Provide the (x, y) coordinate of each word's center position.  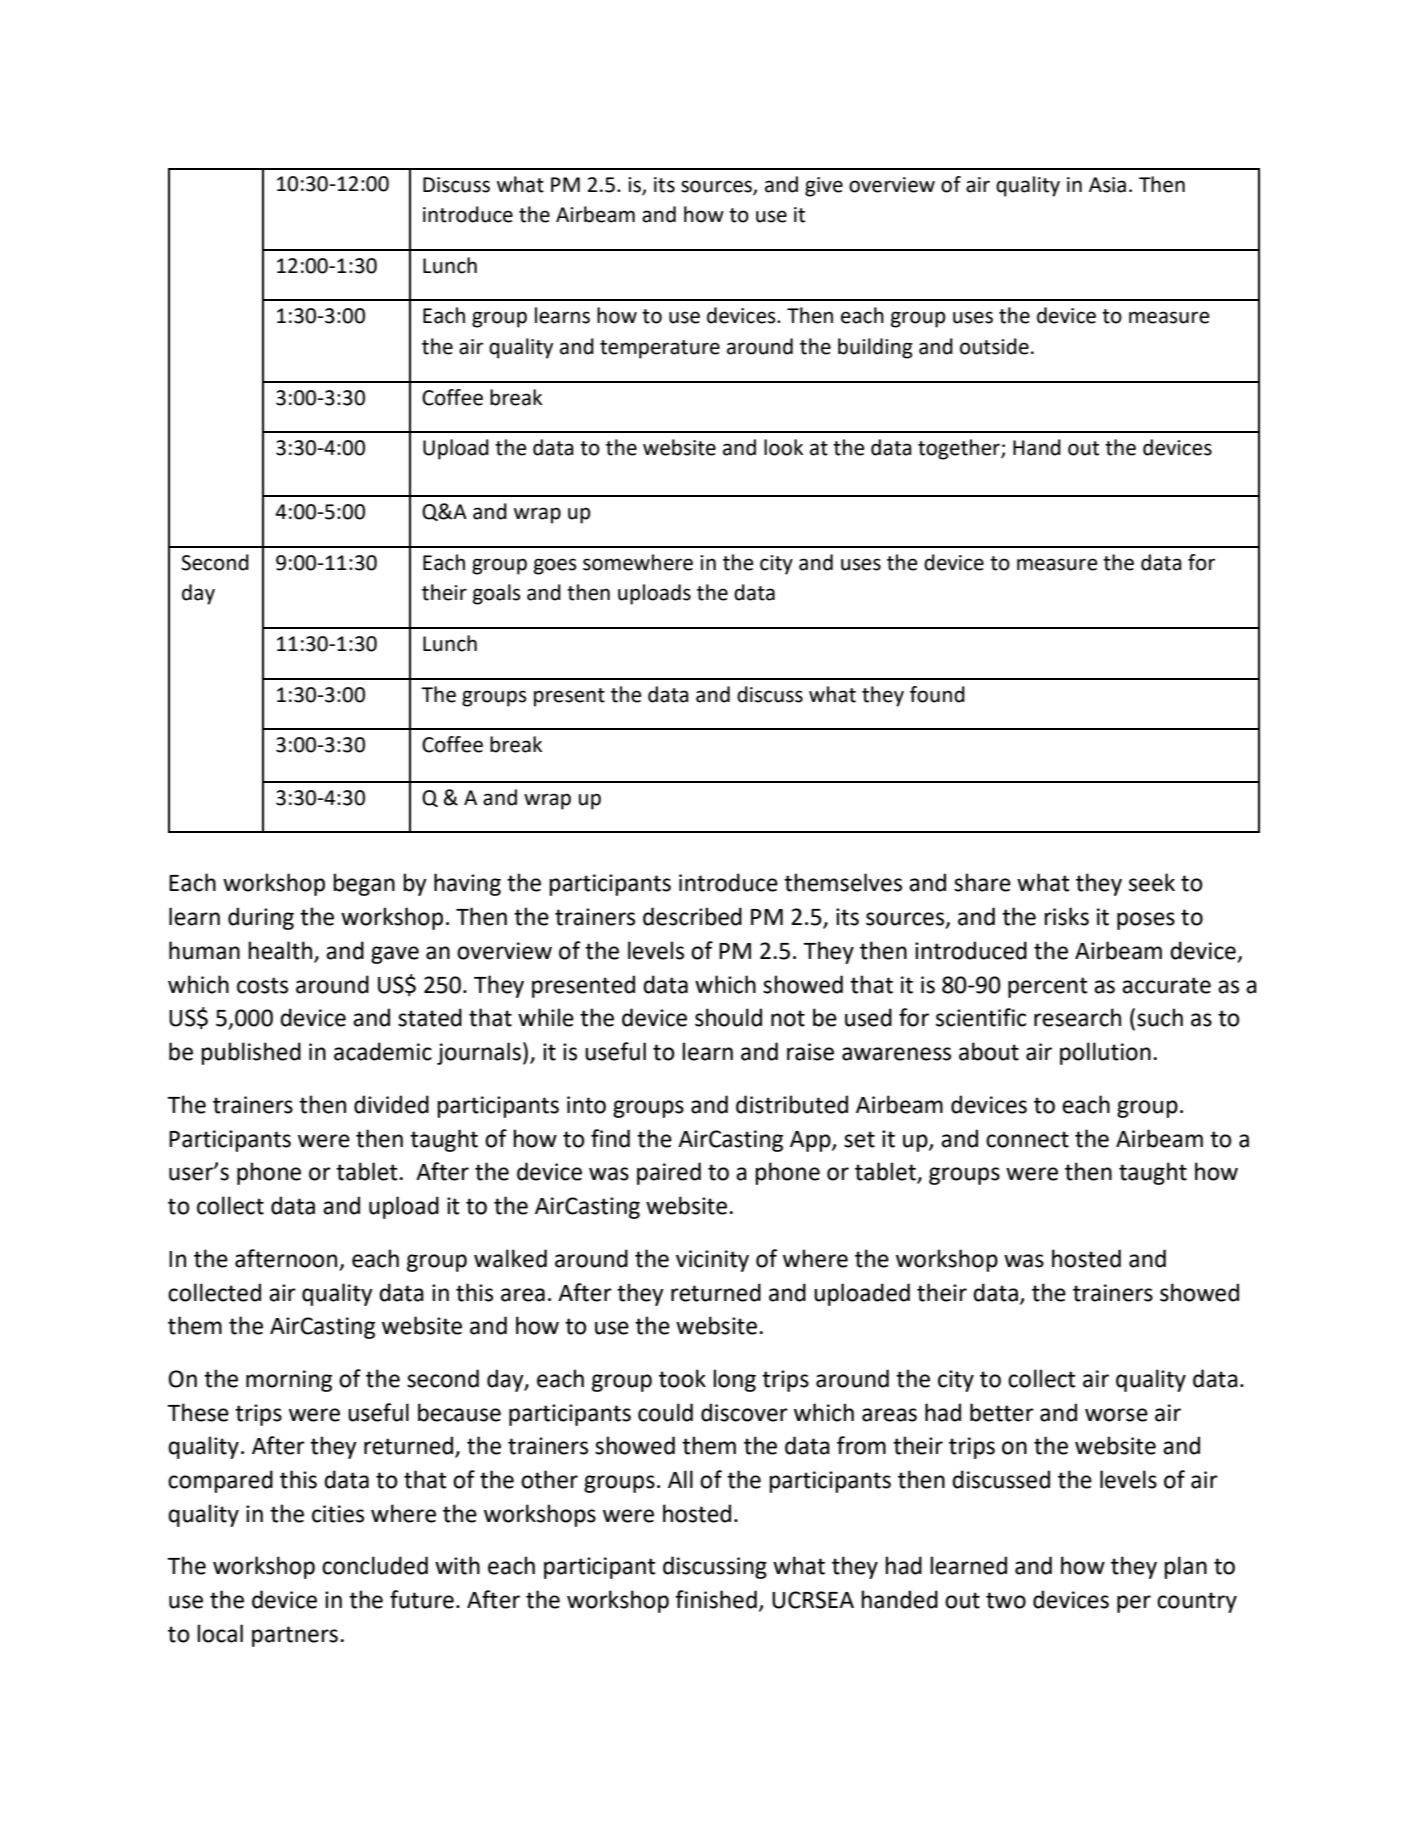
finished (716, 1599)
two (1006, 1600)
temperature (660, 349)
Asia (1107, 185)
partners (295, 1636)
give (824, 187)
